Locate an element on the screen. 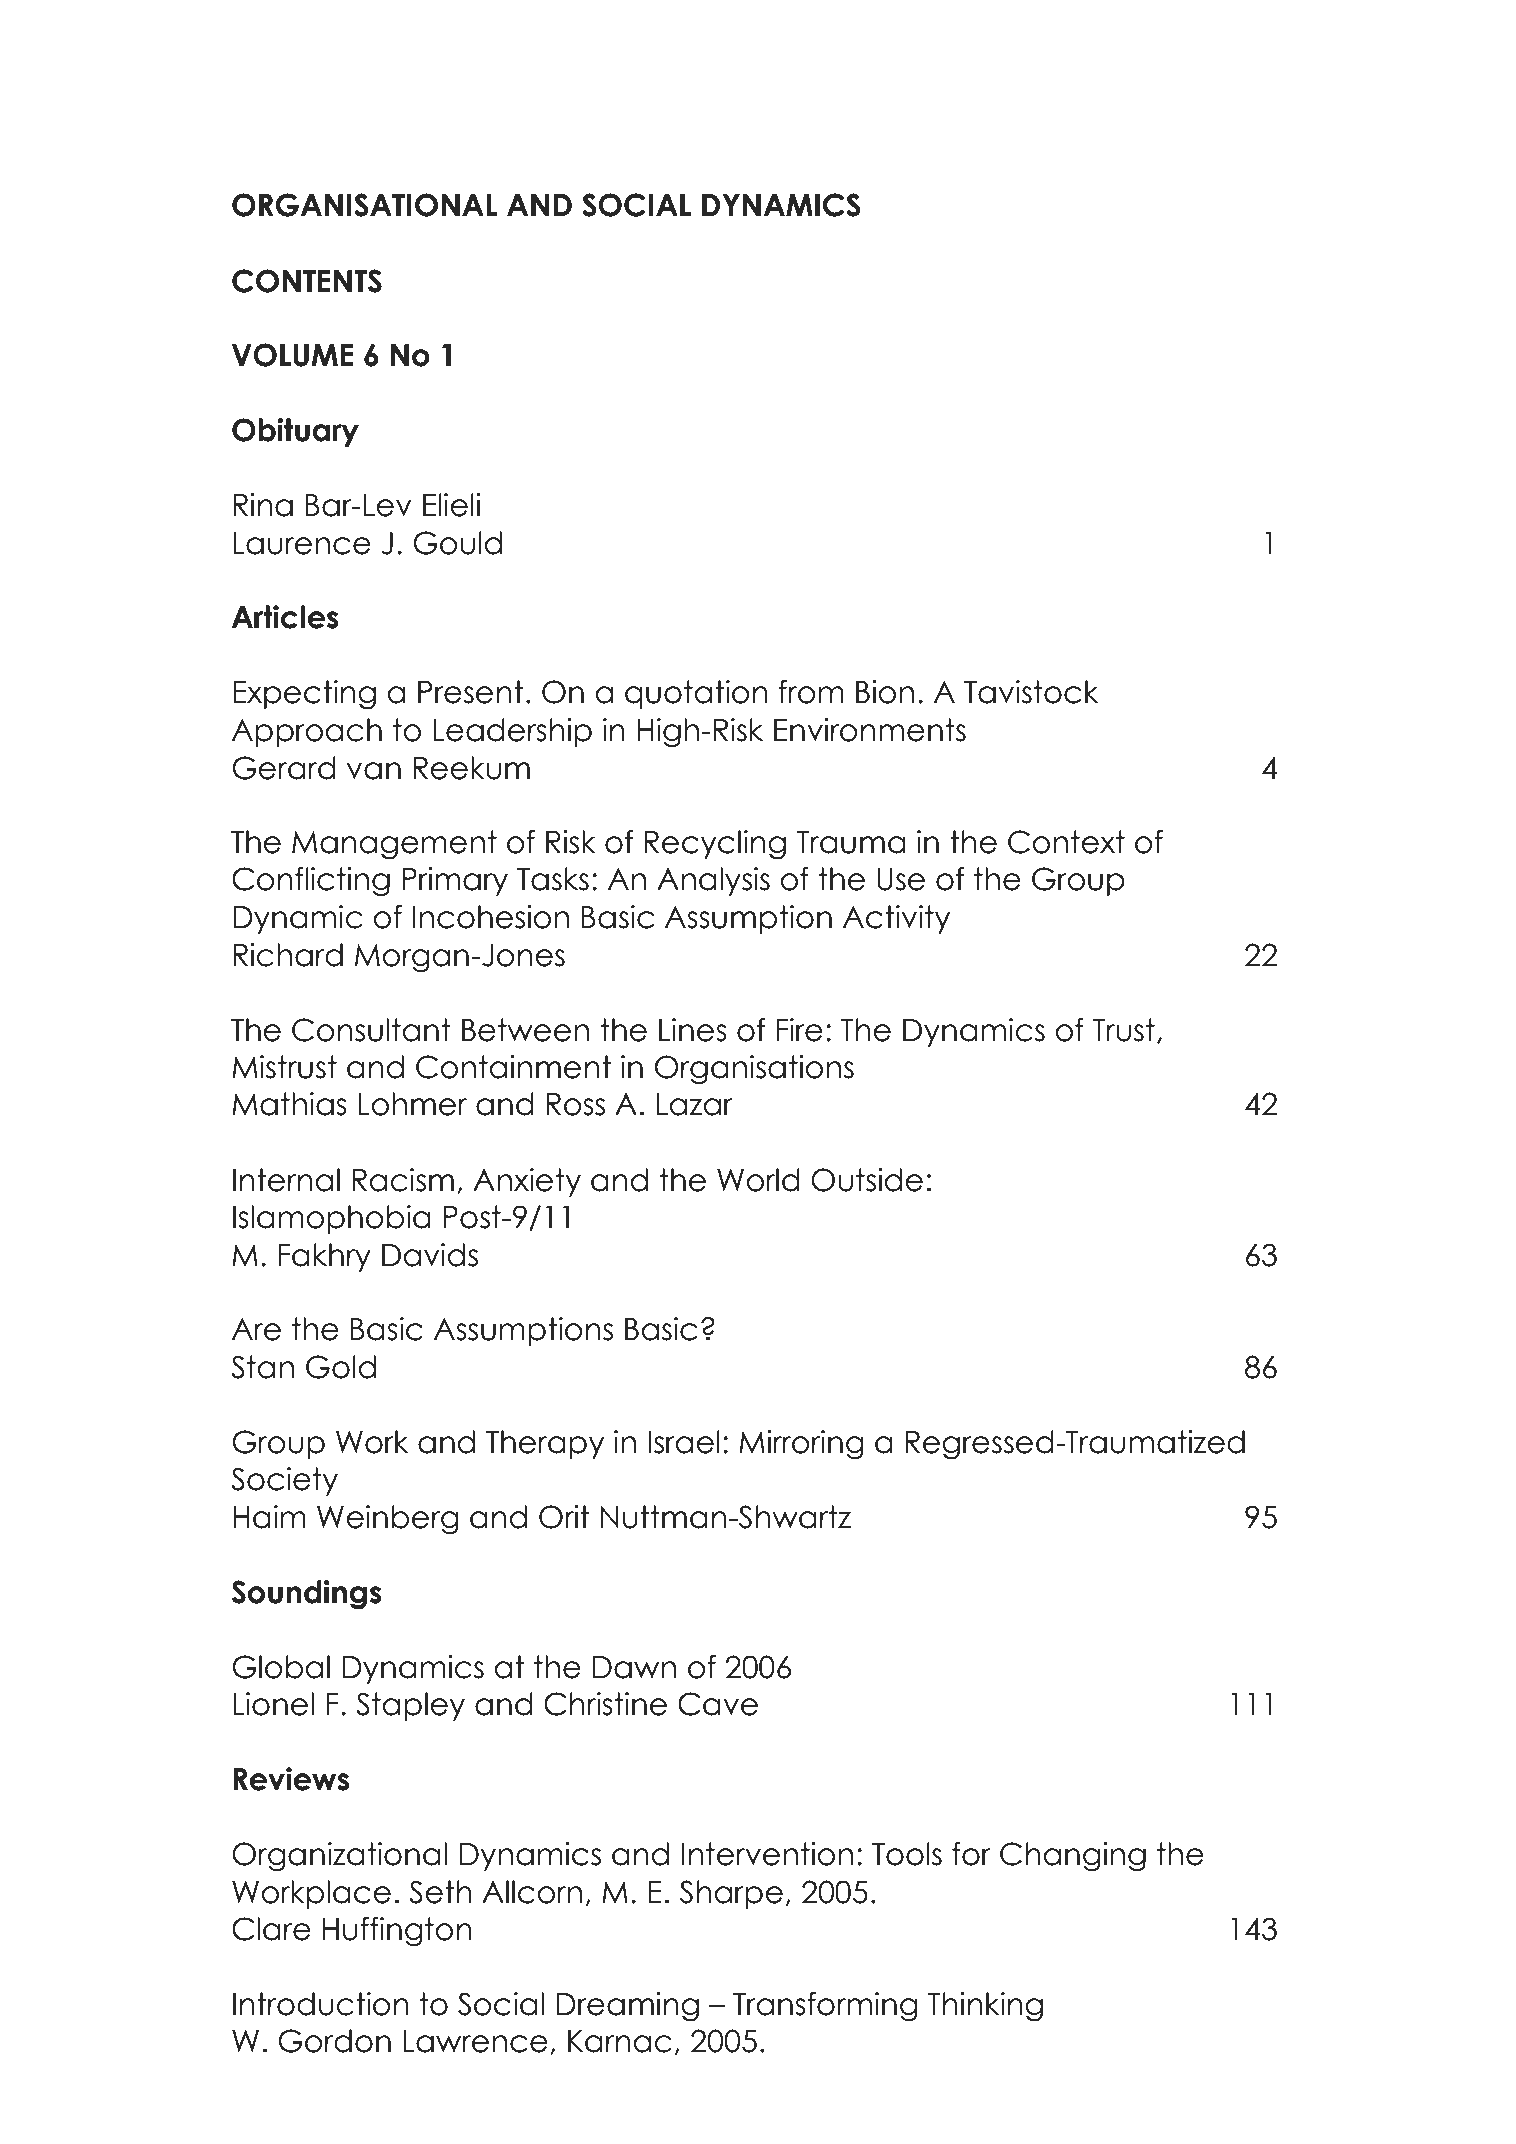 The image size is (1516, 2144). ORGANISATIONAL is located at coordinates (365, 205).
